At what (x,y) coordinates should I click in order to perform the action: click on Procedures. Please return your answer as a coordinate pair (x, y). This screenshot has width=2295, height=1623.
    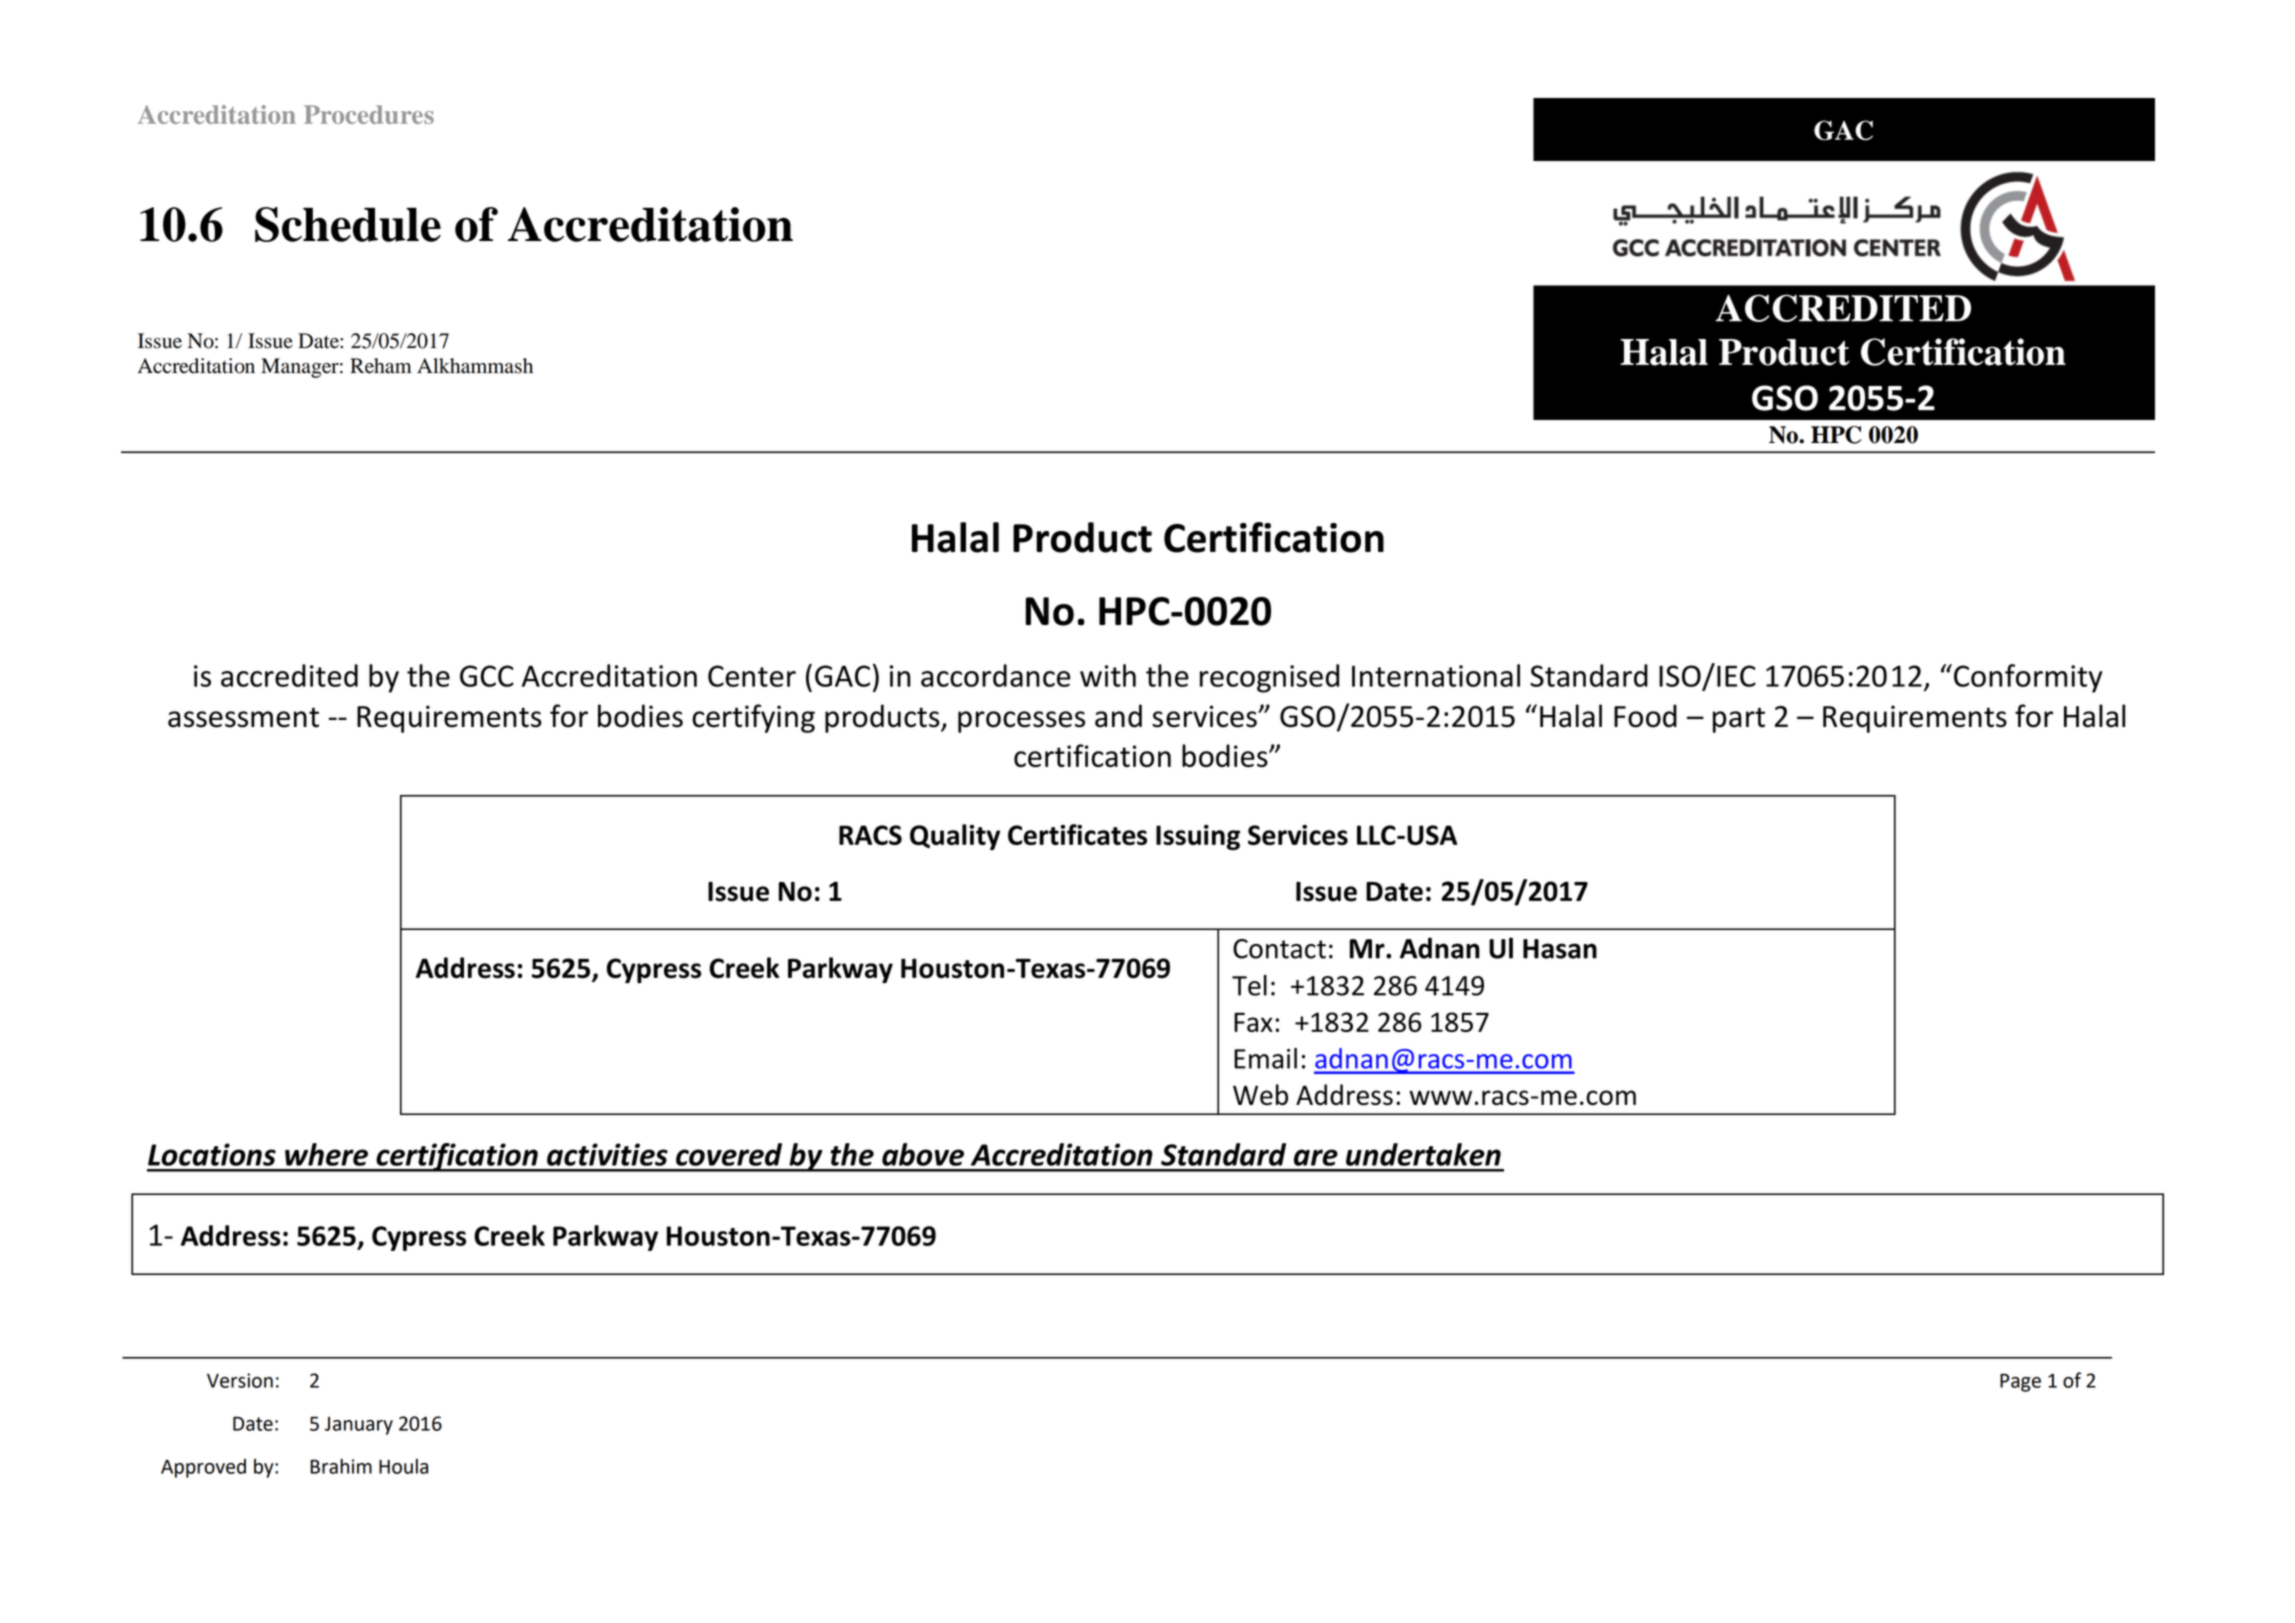
    Looking at the image, I should click on (369, 114).
